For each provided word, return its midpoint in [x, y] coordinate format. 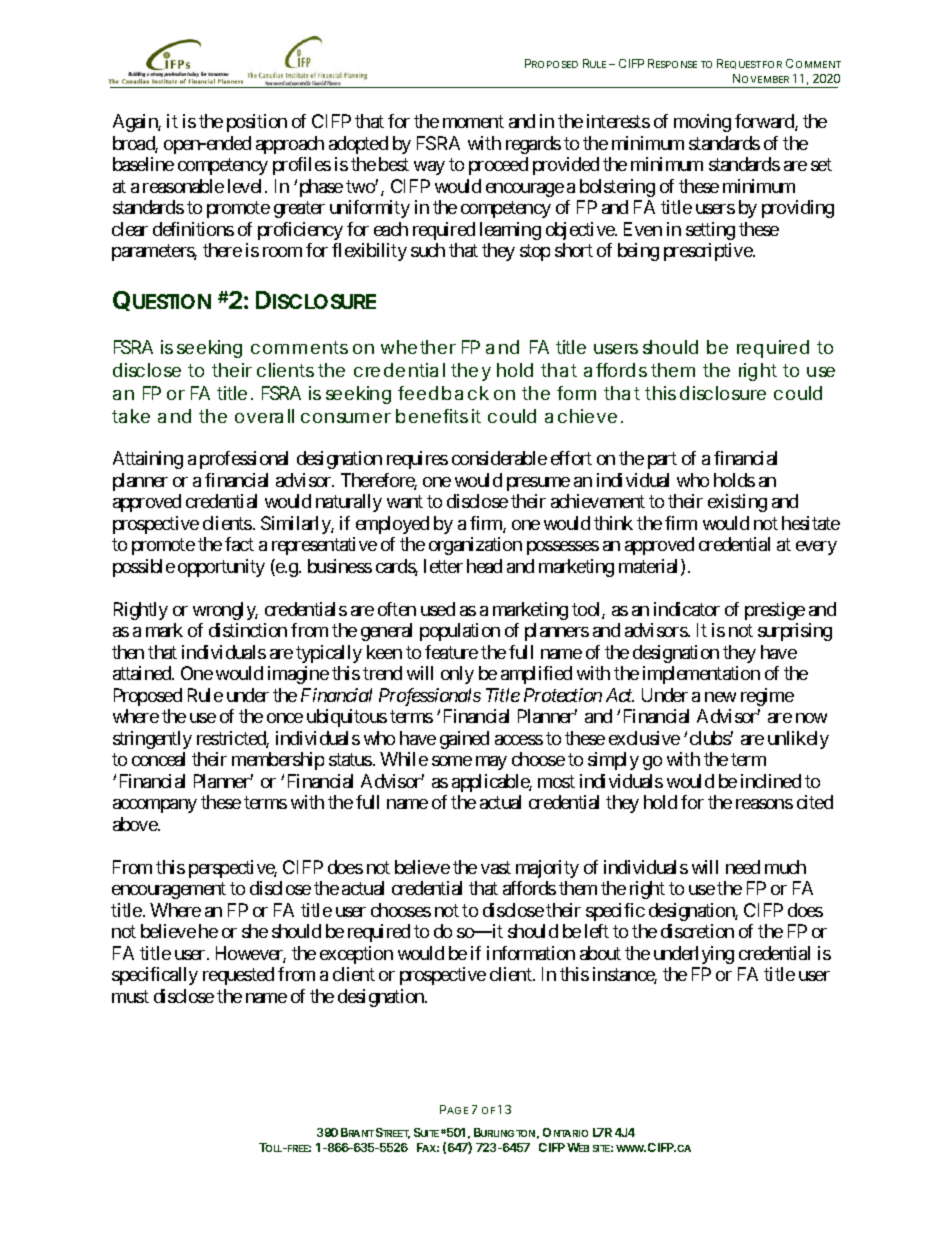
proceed [498, 166]
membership [278, 761]
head [484, 566]
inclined [771, 781]
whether [418, 347]
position [257, 123]
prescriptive [709, 252]
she [255, 931]
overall [264, 416]
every [816, 548]
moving [702, 123]
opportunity [221, 568]
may [491, 763]
